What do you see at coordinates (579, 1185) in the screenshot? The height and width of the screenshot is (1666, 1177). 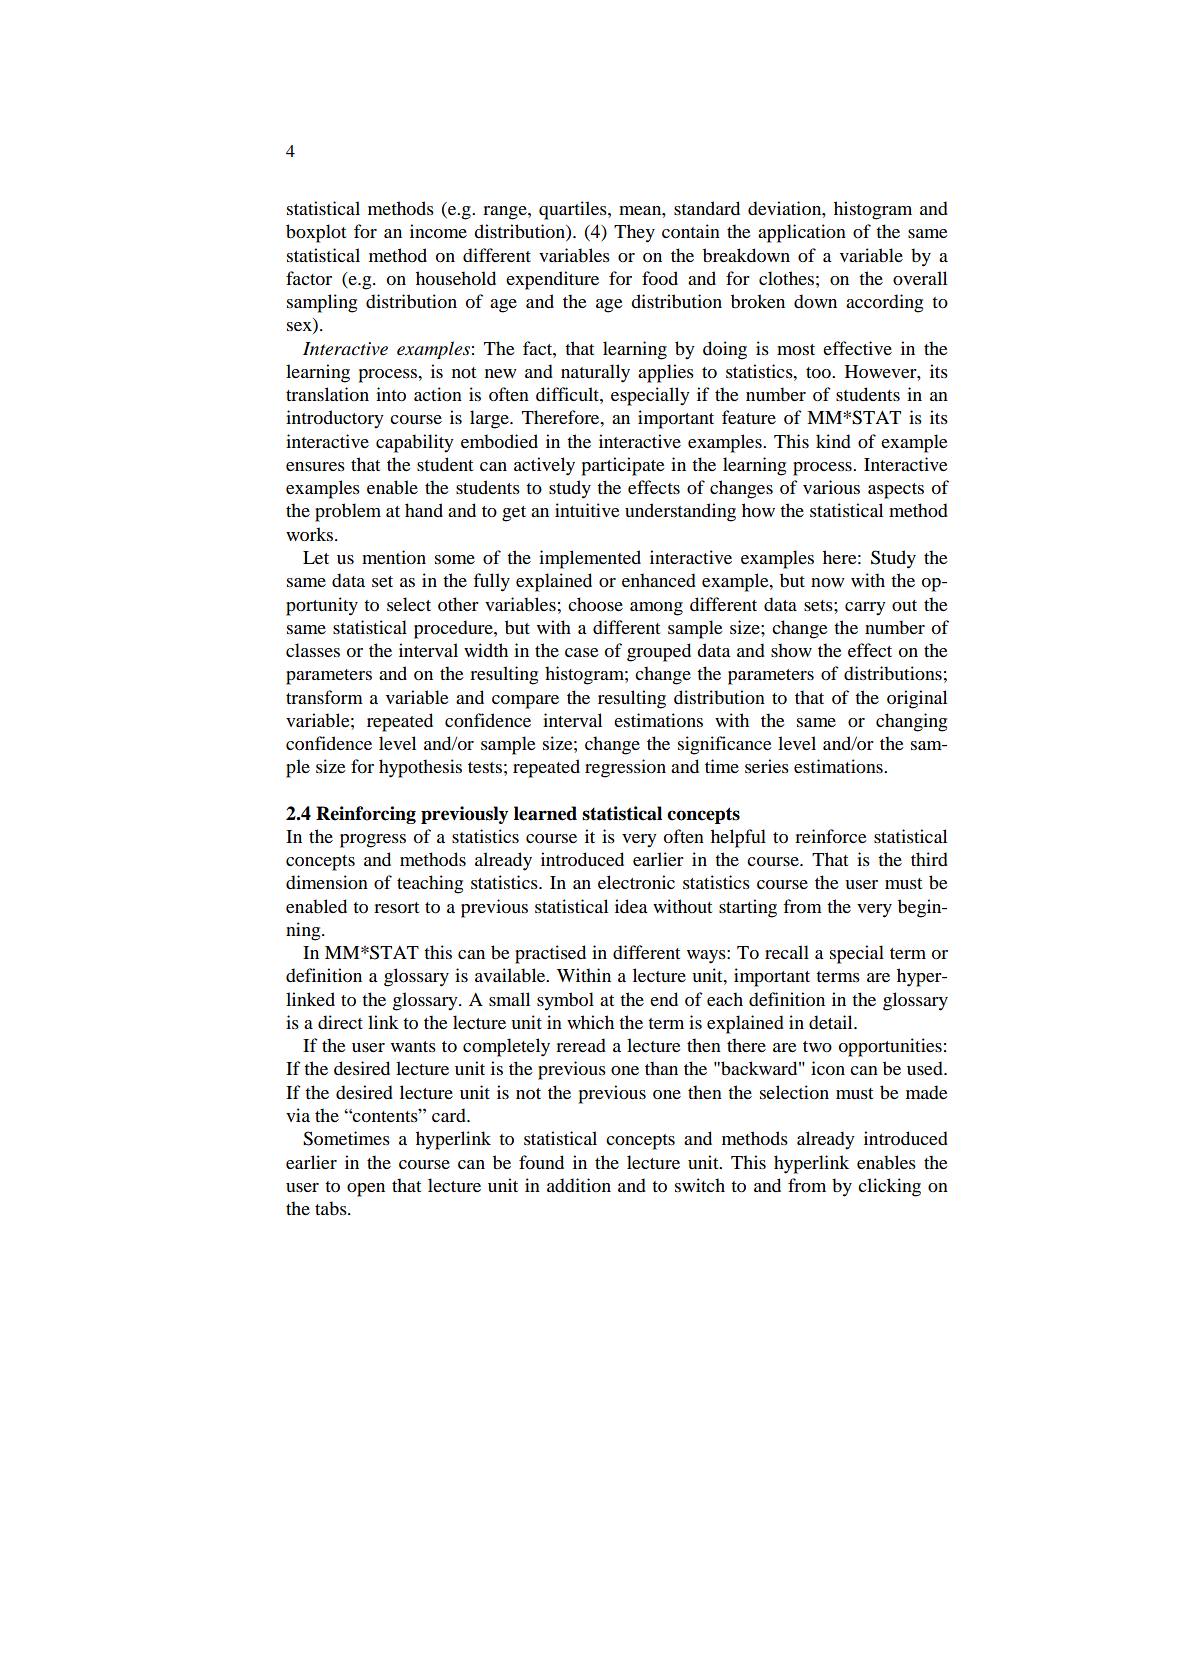 I see `addition` at bounding box center [579, 1185].
